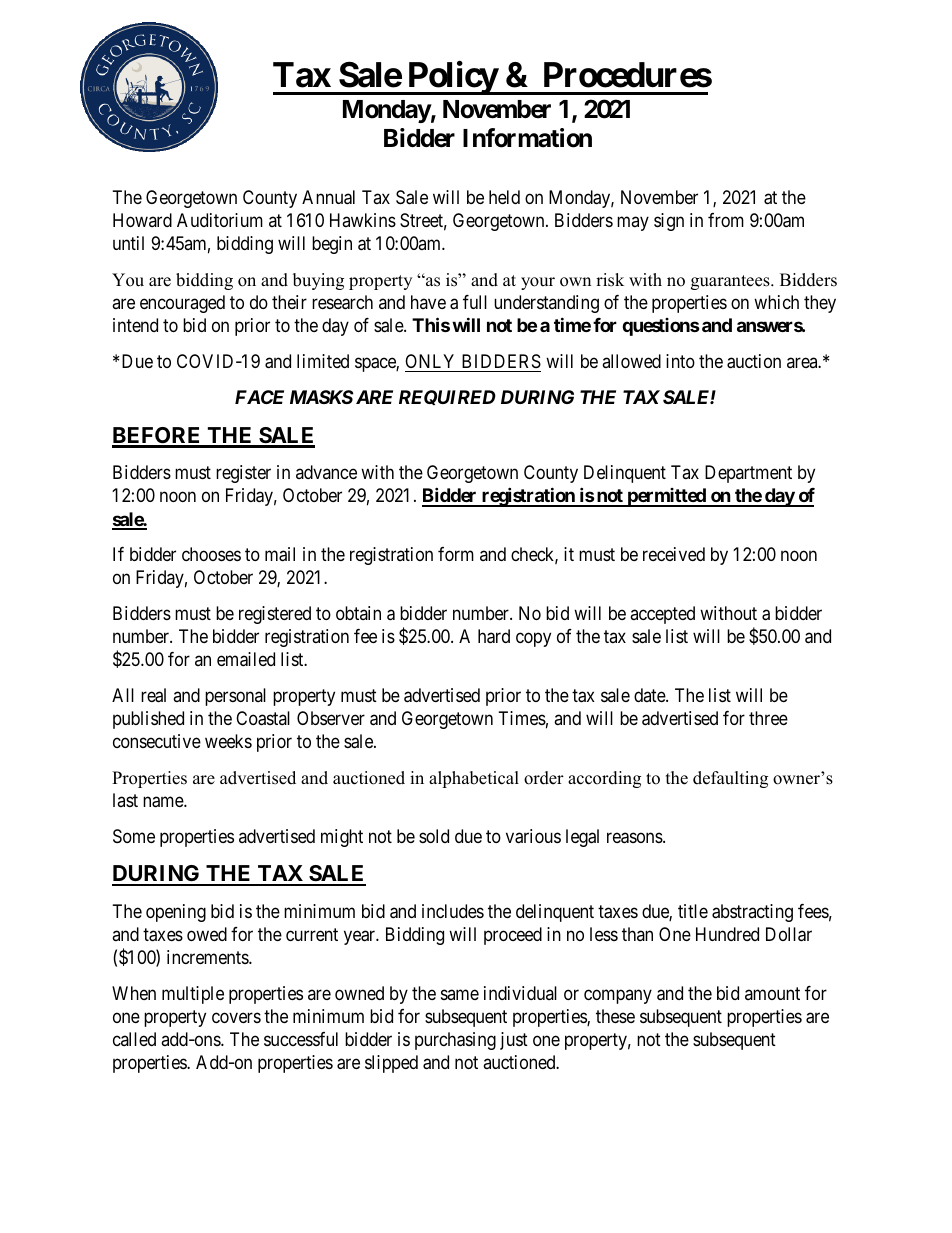 This screenshot has width=952, height=1233. Describe the element at coordinates (662, 615) in the screenshot. I see `accepted` at that location.
